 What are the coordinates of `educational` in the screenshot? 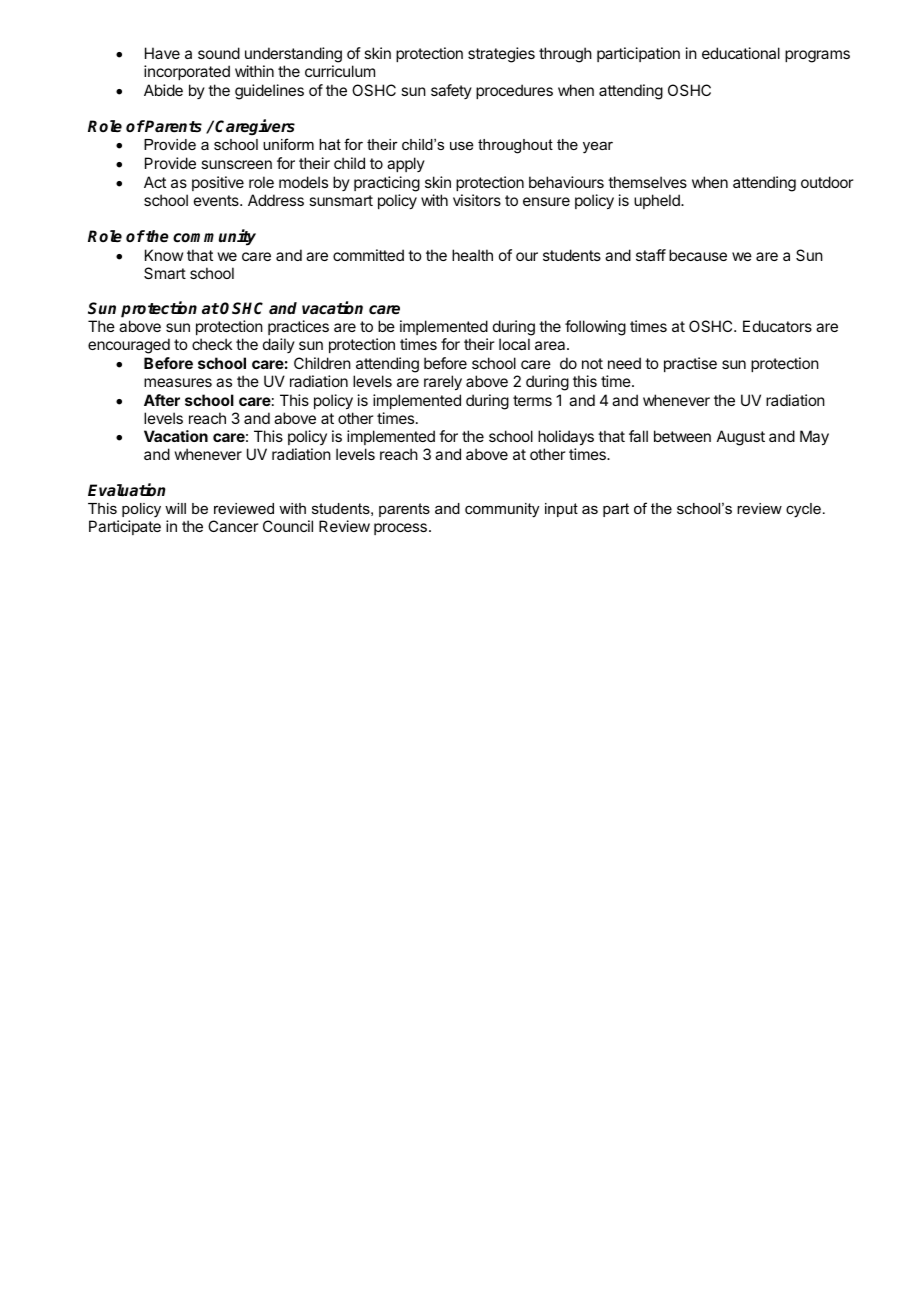 It's located at (741, 53).
